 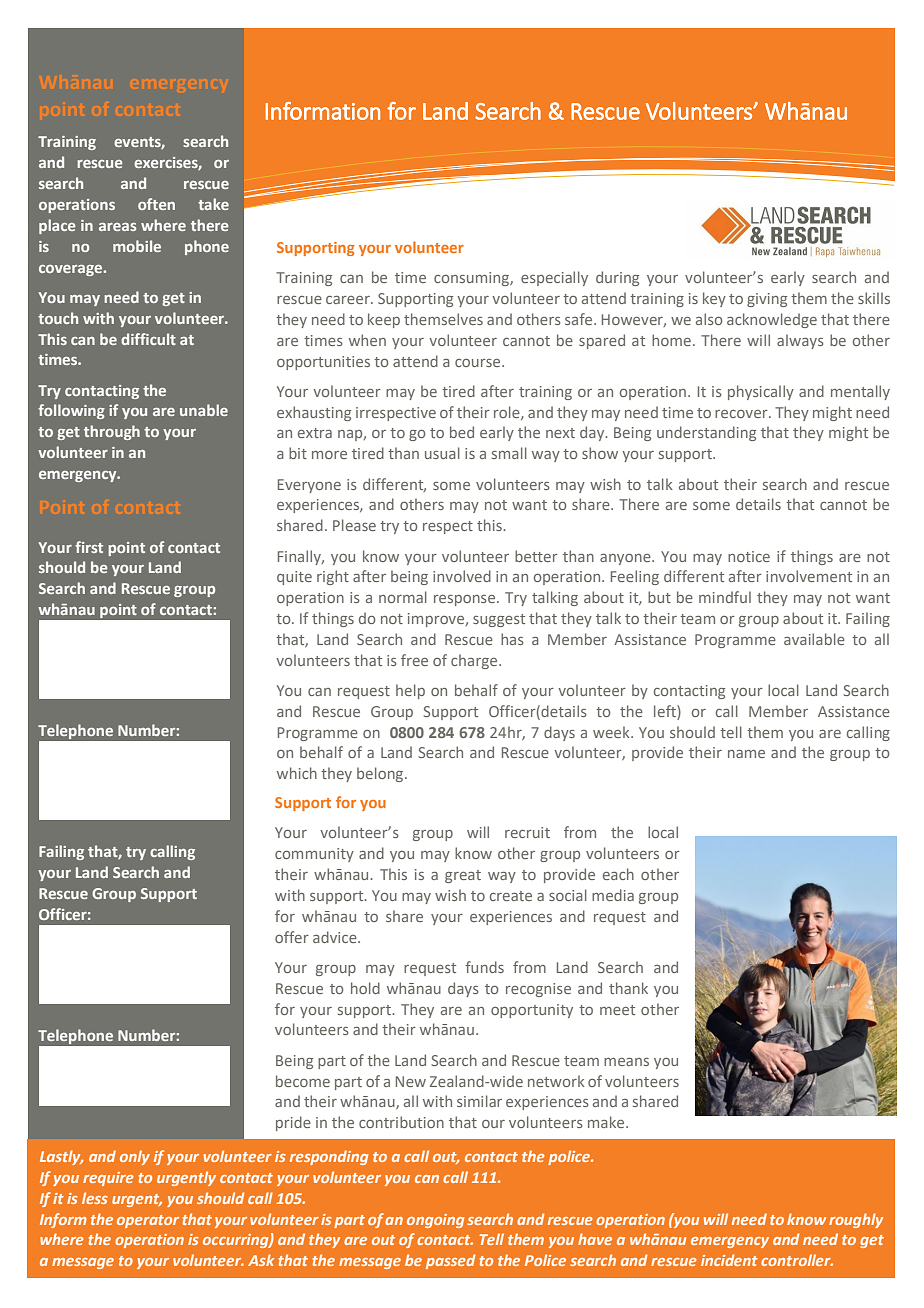 I want to click on recruit, so click(x=527, y=832).
